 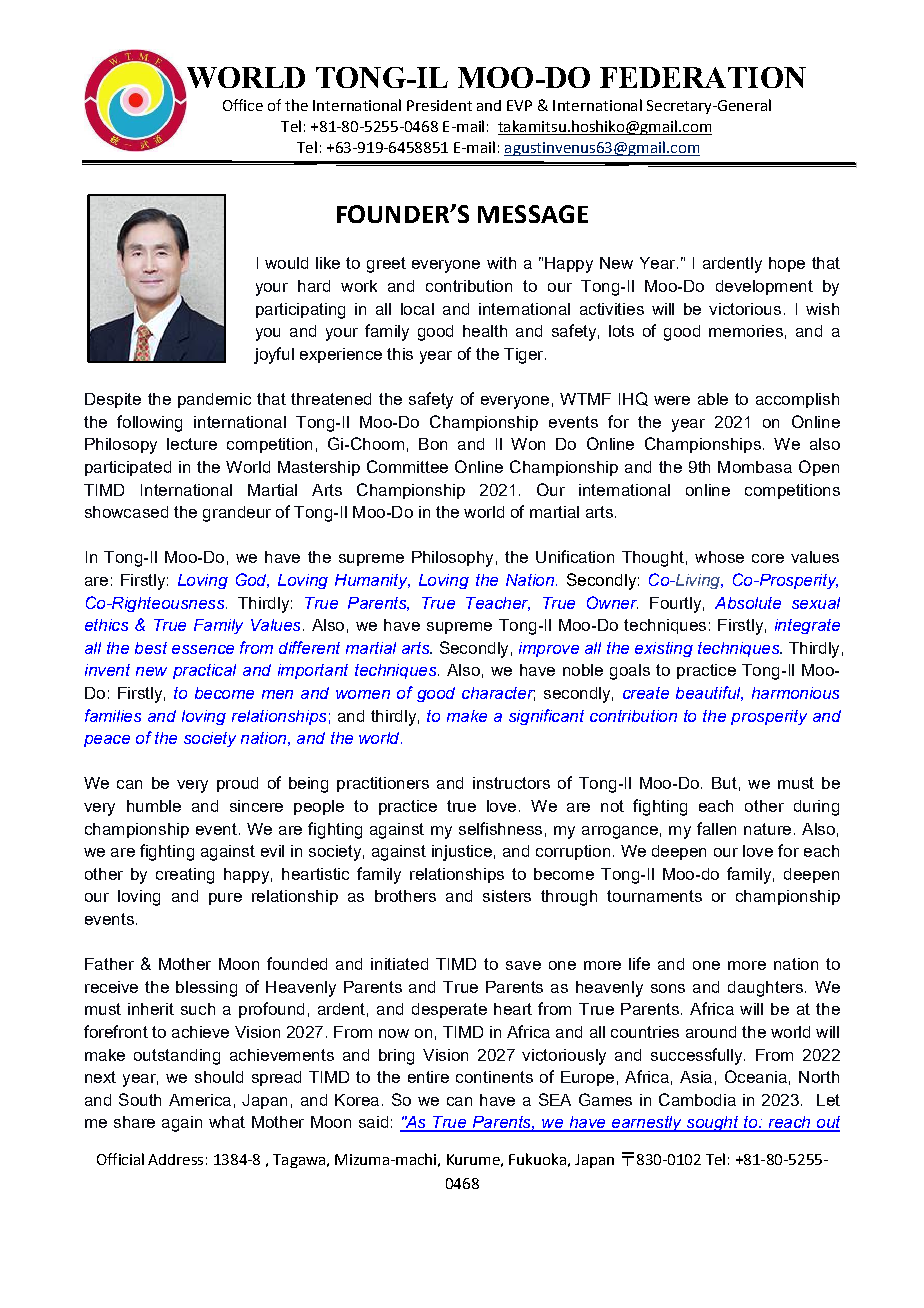 I want to click on Office, so click(x=243, y=105).
